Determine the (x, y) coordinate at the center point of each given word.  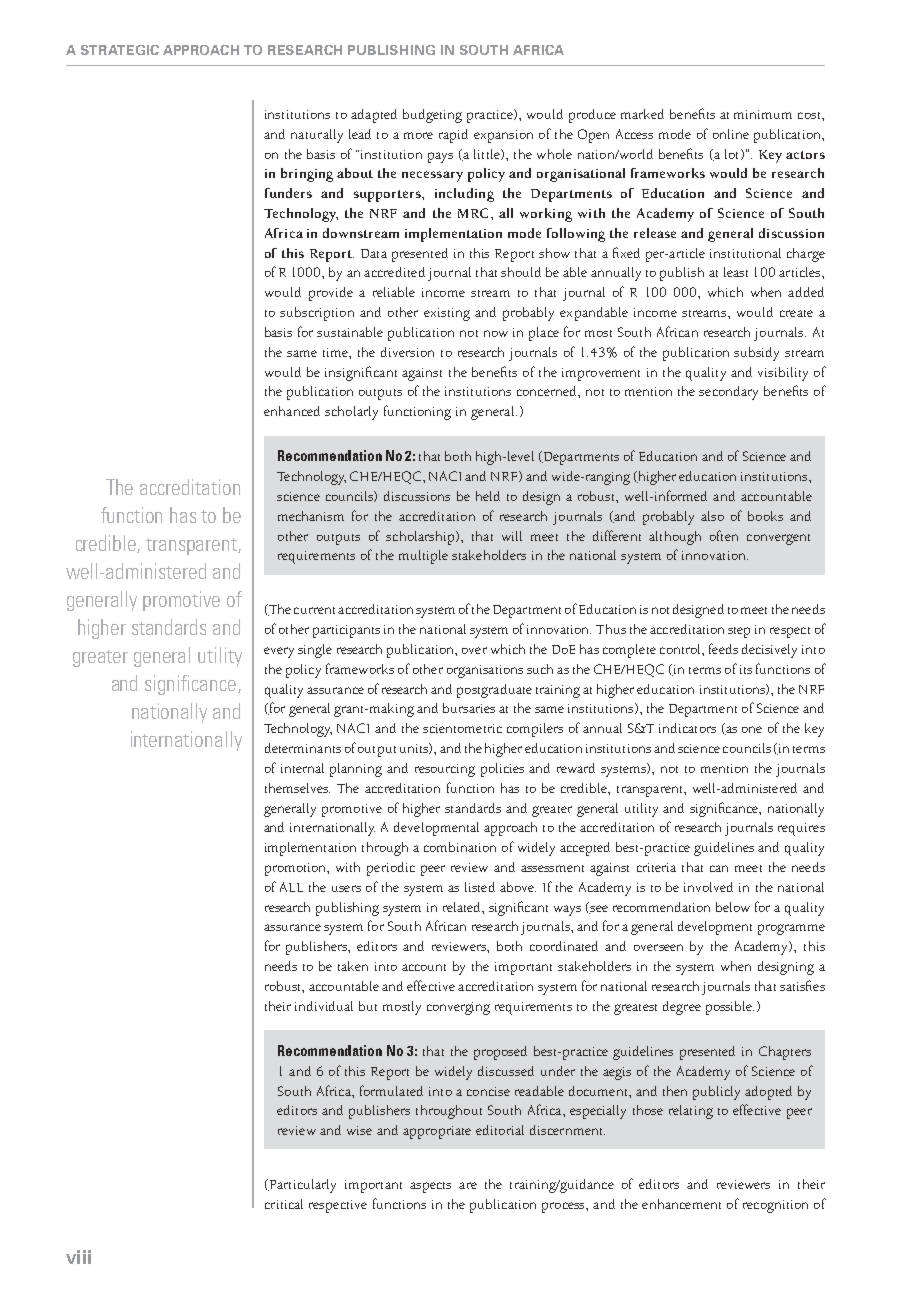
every (279, 652)
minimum (763, 114)
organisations (485, 671)
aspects (430, 1187)
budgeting (432, 116)
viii (78, 1257)
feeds (723, 648)
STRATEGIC (120, 50)
